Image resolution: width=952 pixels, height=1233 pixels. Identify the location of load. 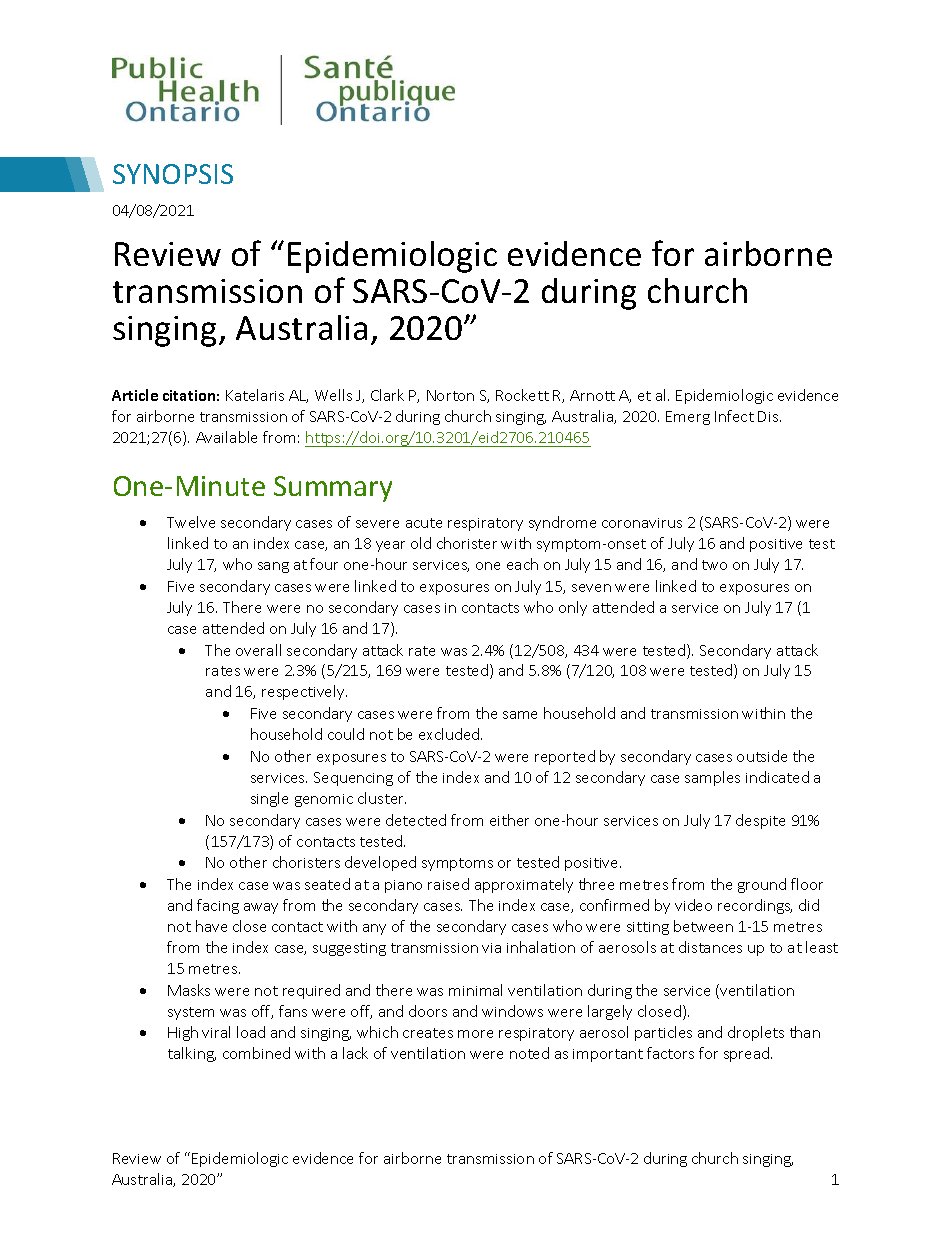
(251, 1032).
